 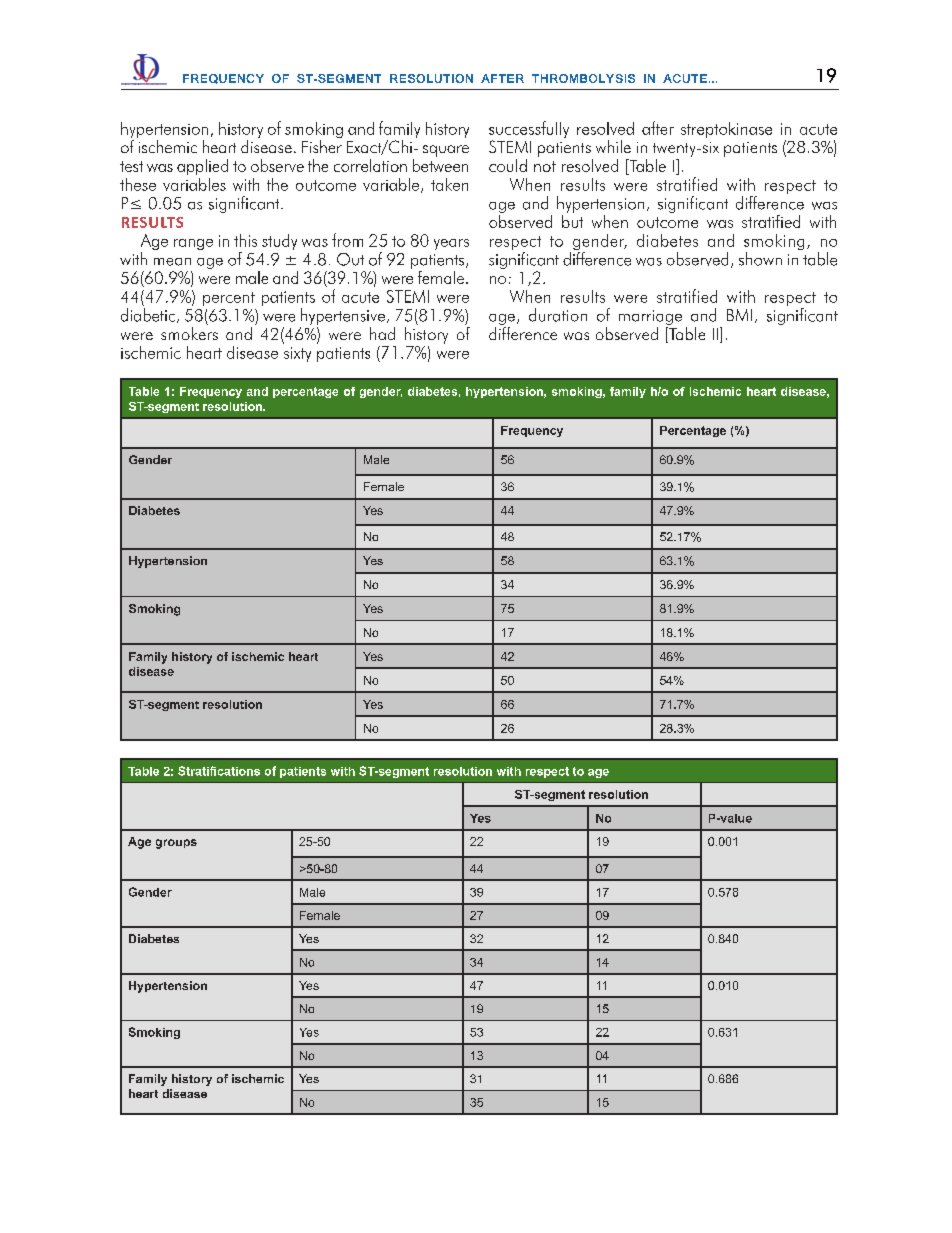 I want to click on duration, so click(x=558, y=315).
